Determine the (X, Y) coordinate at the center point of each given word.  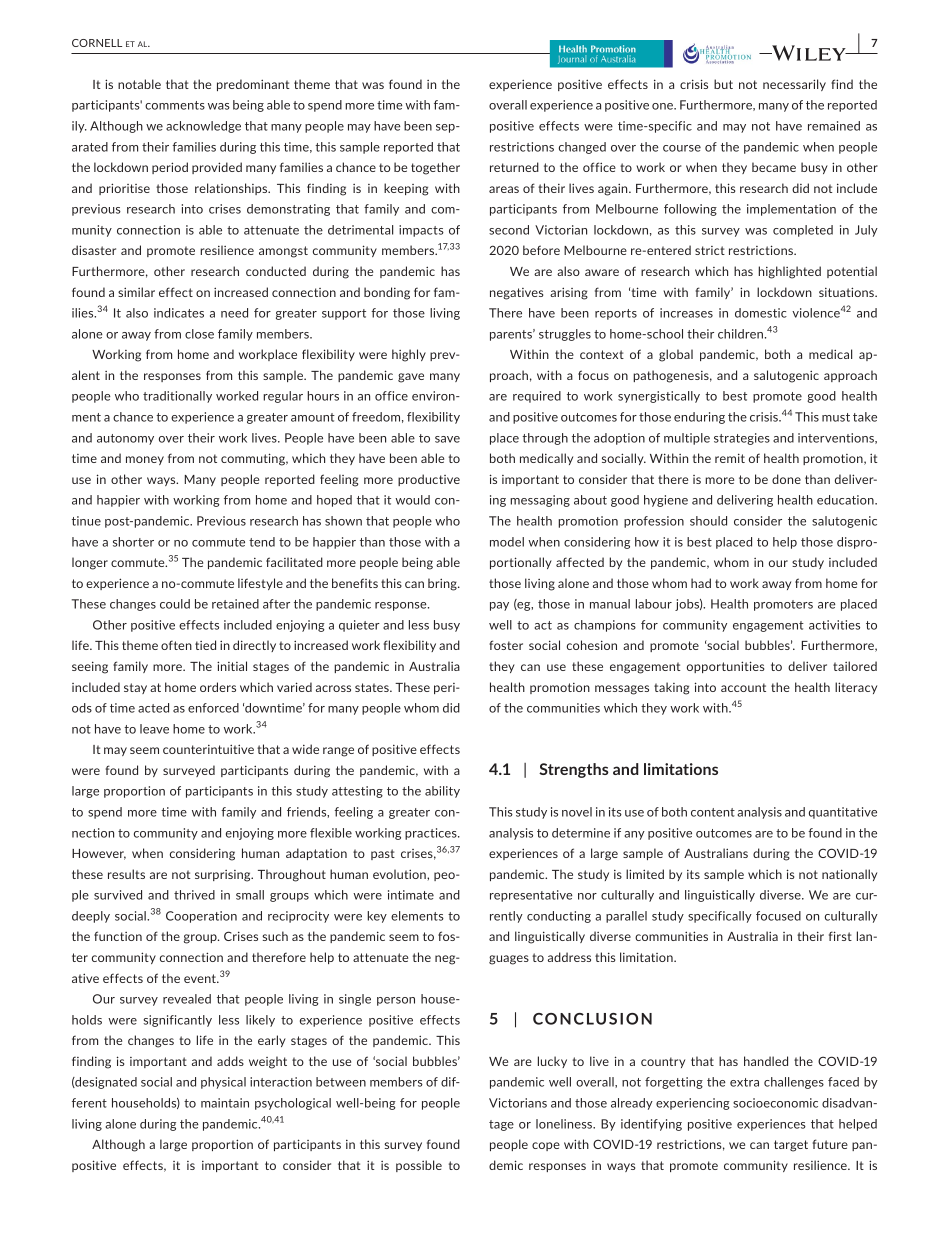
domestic (761, 313)
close (199, 334)
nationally (849, 875)
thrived (194, 895)
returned (514, 167)
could (175, 604)
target (791, 1146)
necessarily (794, 85)
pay (499, 606)
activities (834, 625)
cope (546, 1146)
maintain (225, 1103)
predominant (253, 85)
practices (432, 834)
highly (409, 355)
